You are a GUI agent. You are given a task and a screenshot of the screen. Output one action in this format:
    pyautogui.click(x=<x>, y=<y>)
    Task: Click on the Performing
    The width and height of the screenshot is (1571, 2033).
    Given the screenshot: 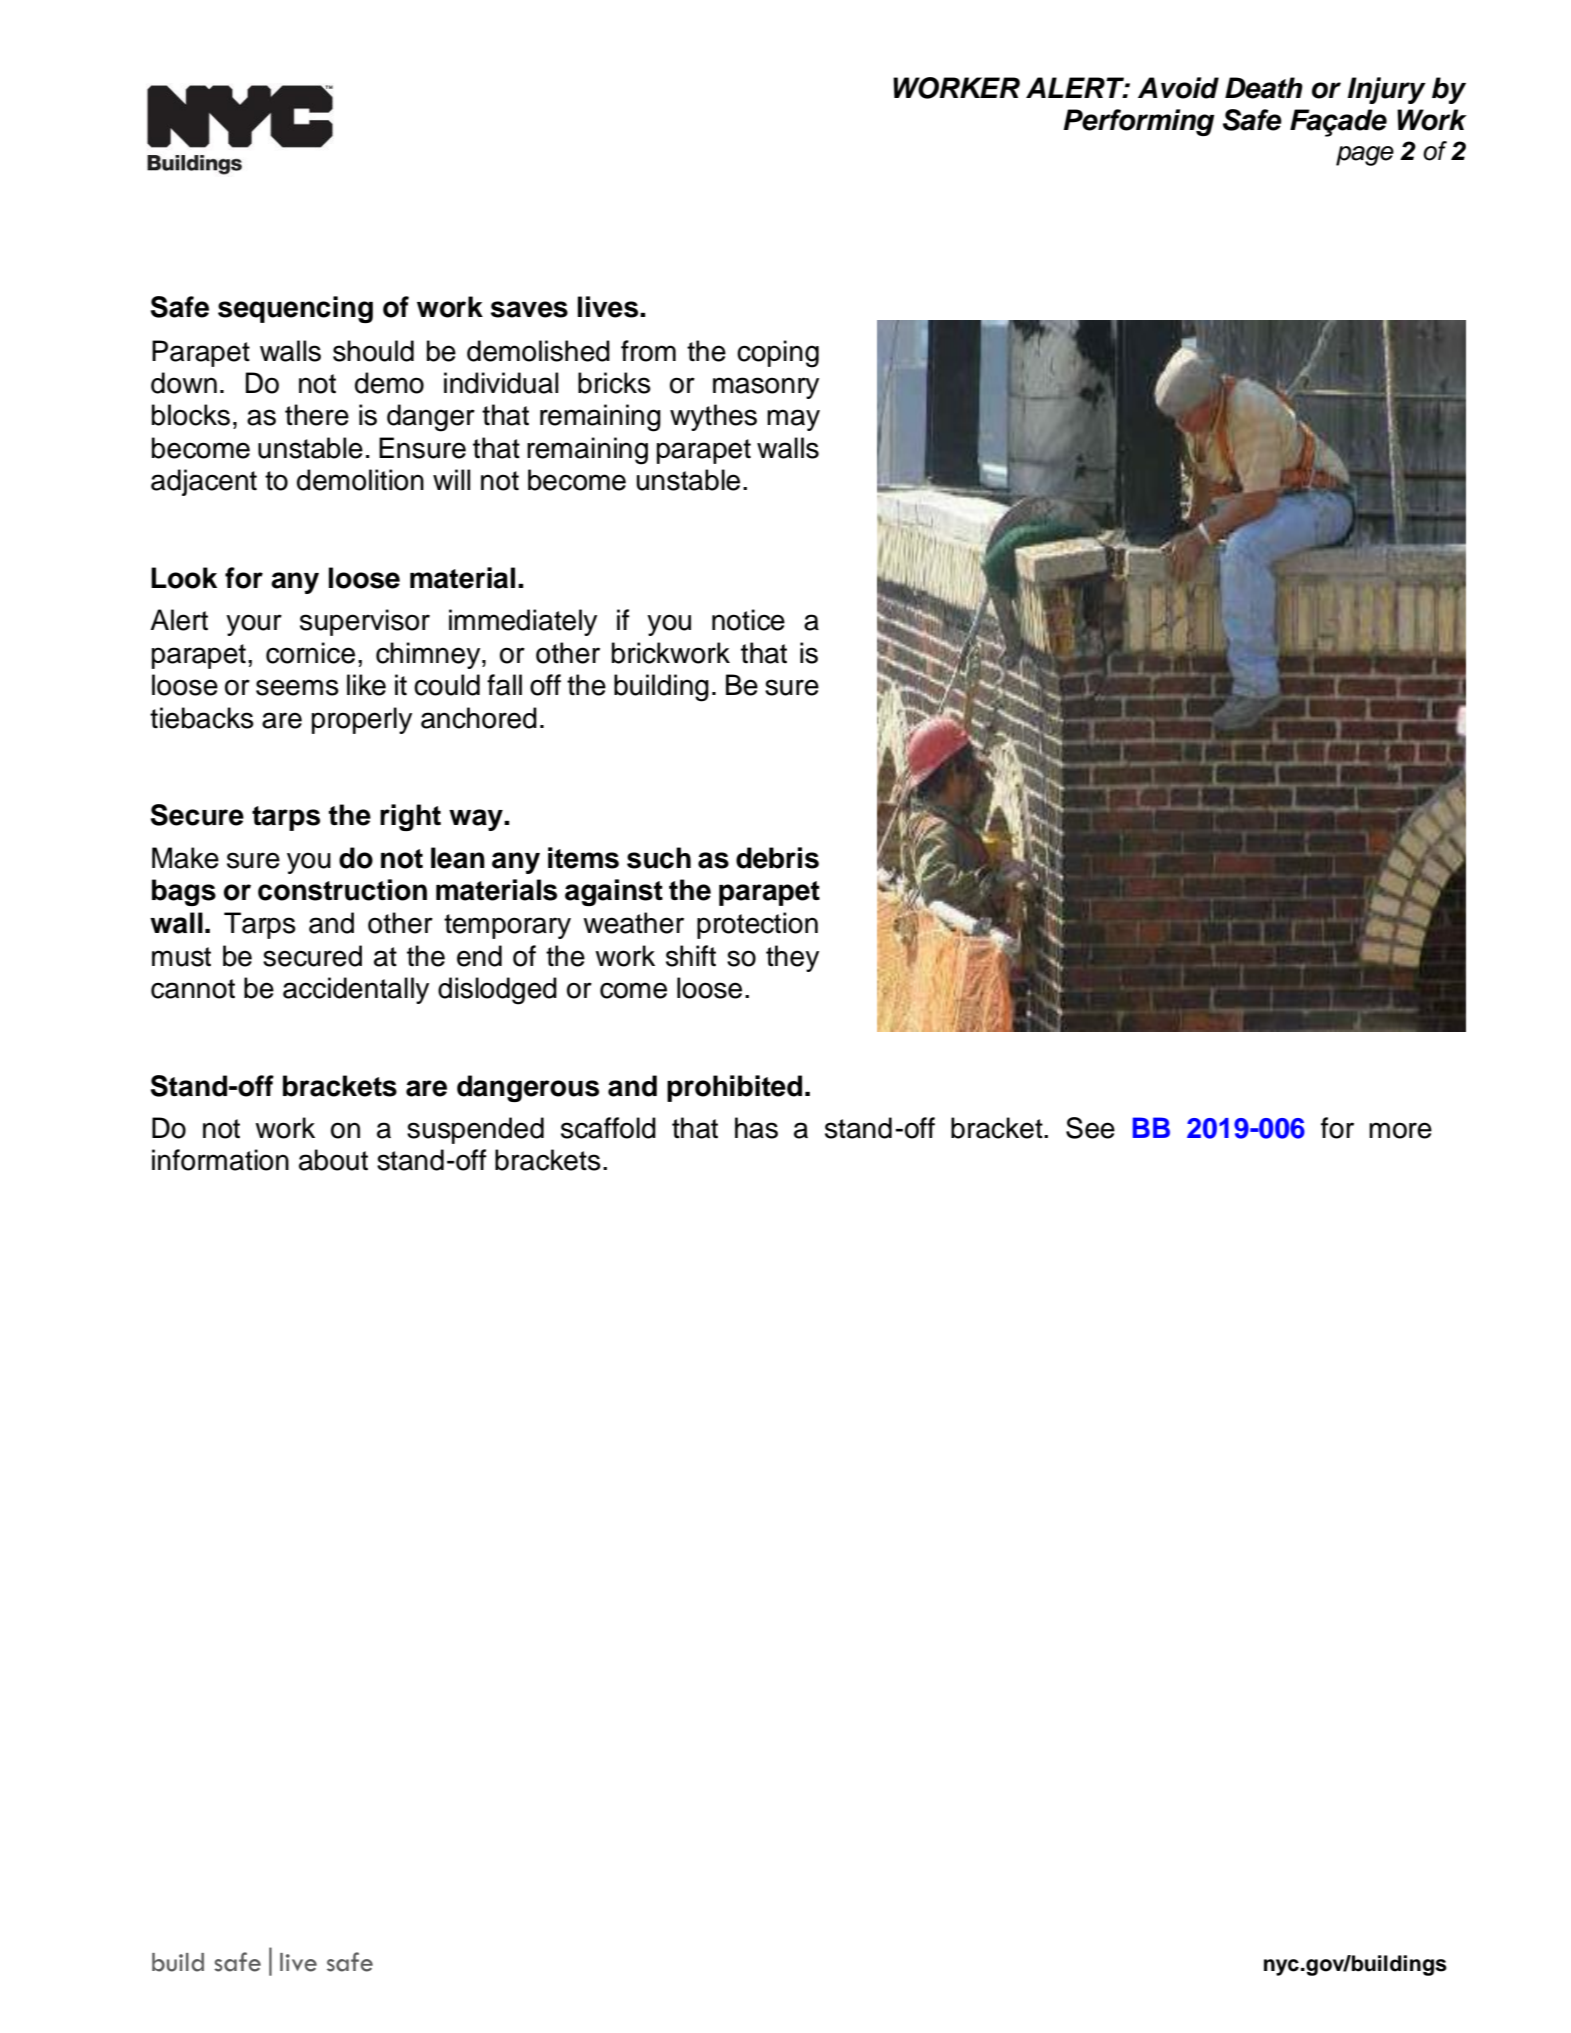 What is the action you would take?
    pyautogui.click(x=1139, y=122)
